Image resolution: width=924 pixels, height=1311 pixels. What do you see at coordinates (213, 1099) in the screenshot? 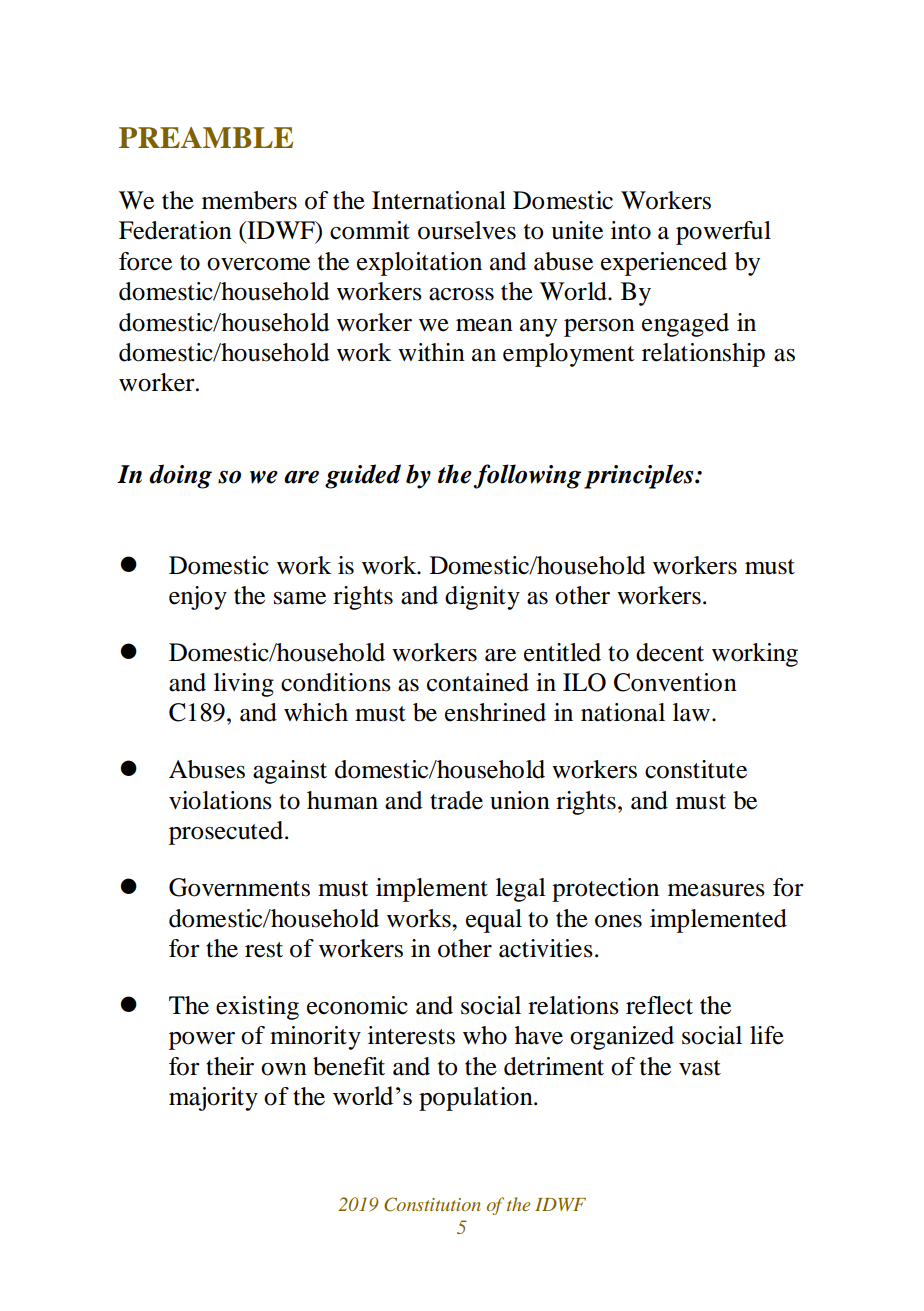
I see `majority` at bounding box center [213, 1099].
